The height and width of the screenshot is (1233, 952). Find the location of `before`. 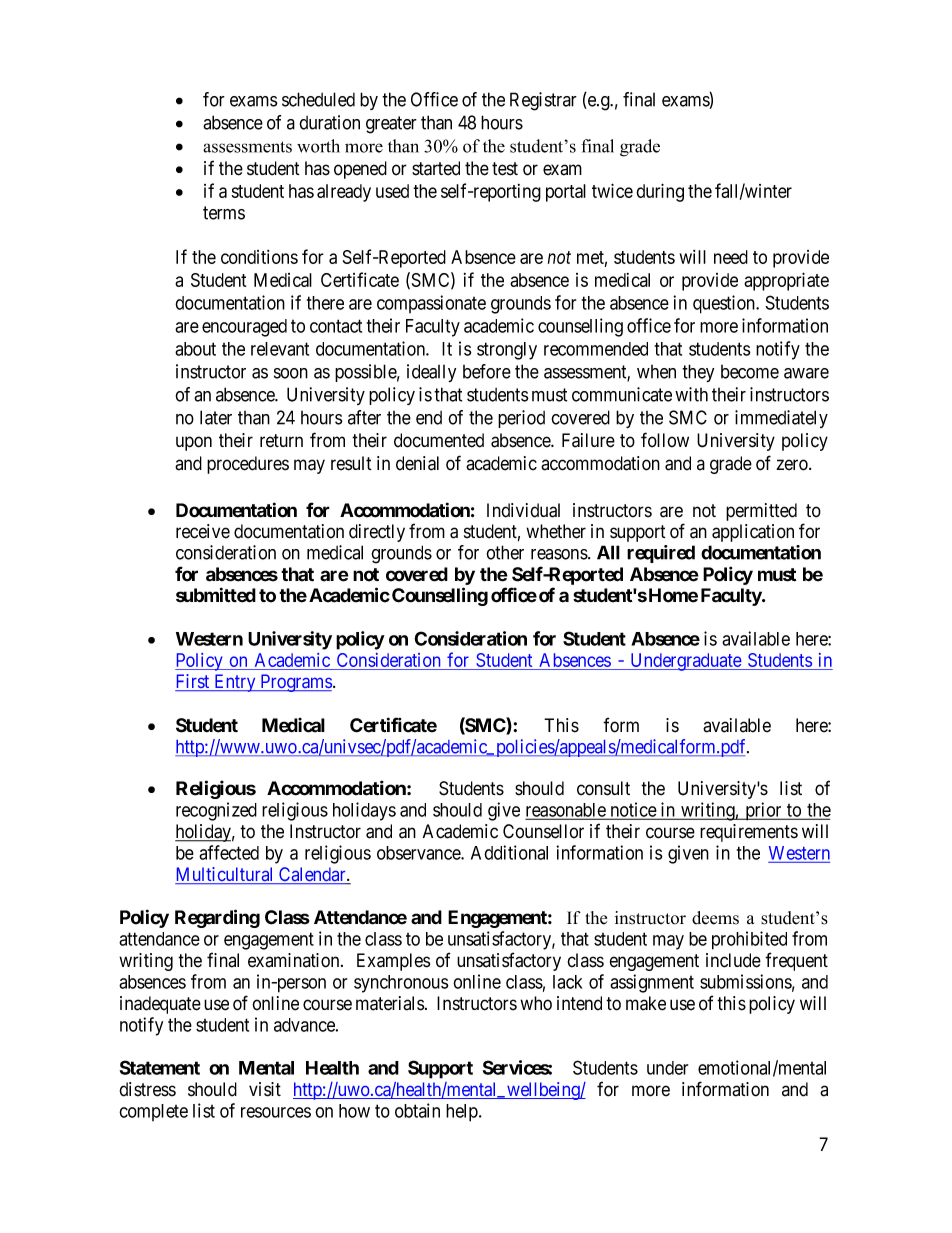

before is located at coordinates (487, 371).
